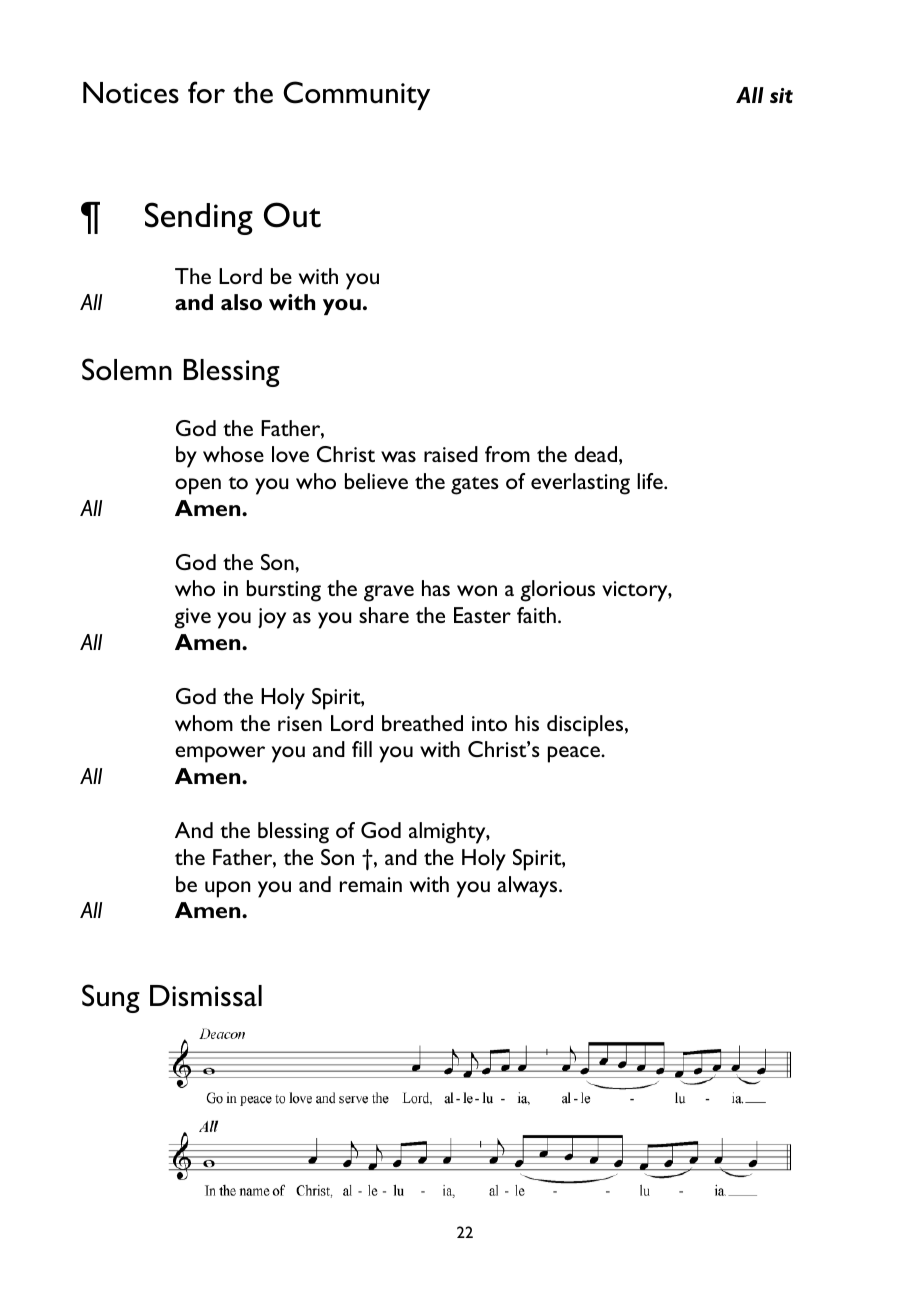 Image resolution: width=924 pixels, height=1311 pixels. I want to click on peace, so click(575, 754).
